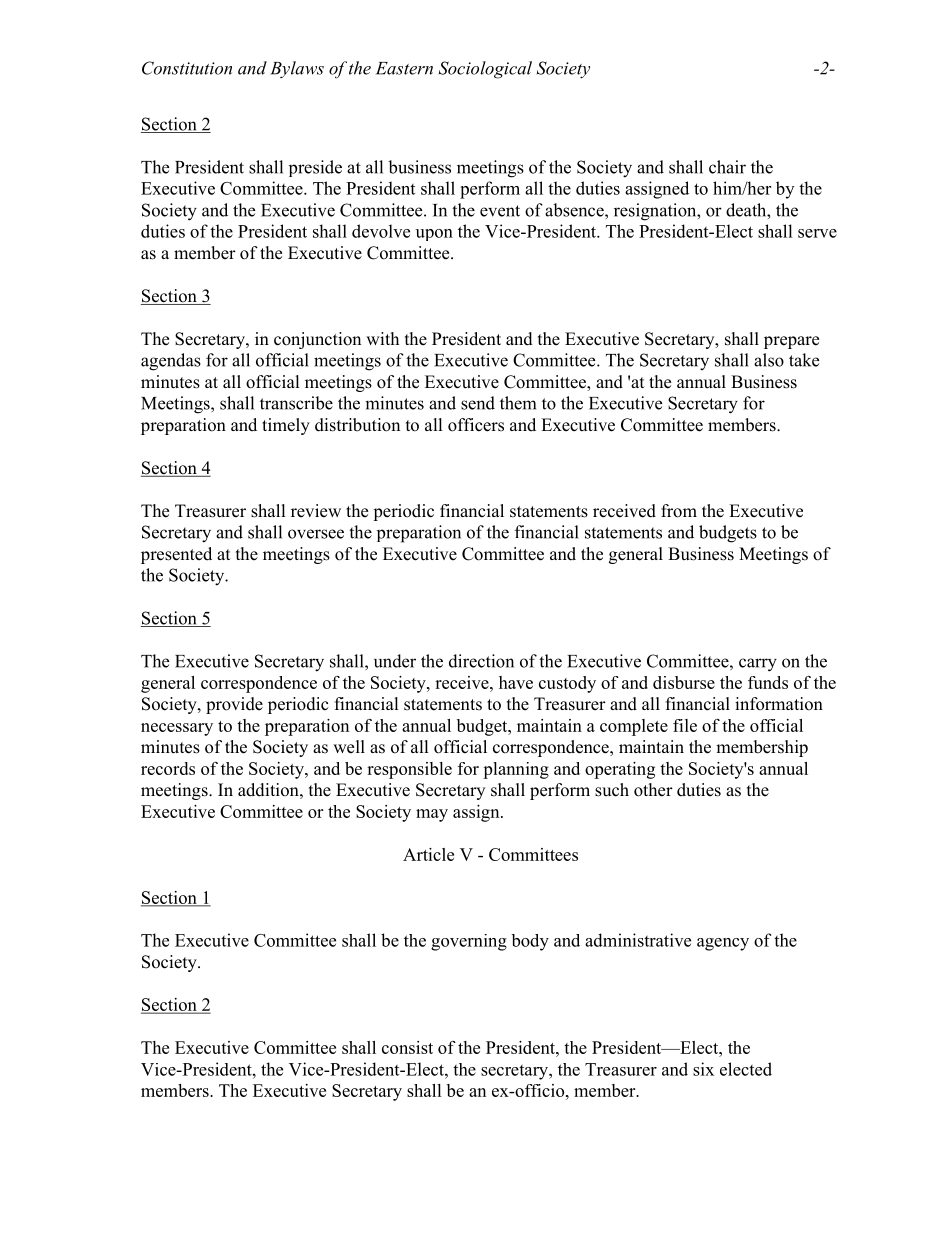 The height and width of the screenshot is (1233, 952). Describe the element at coordinates (516, 682) in the screenshot. I see `have` at that location.
